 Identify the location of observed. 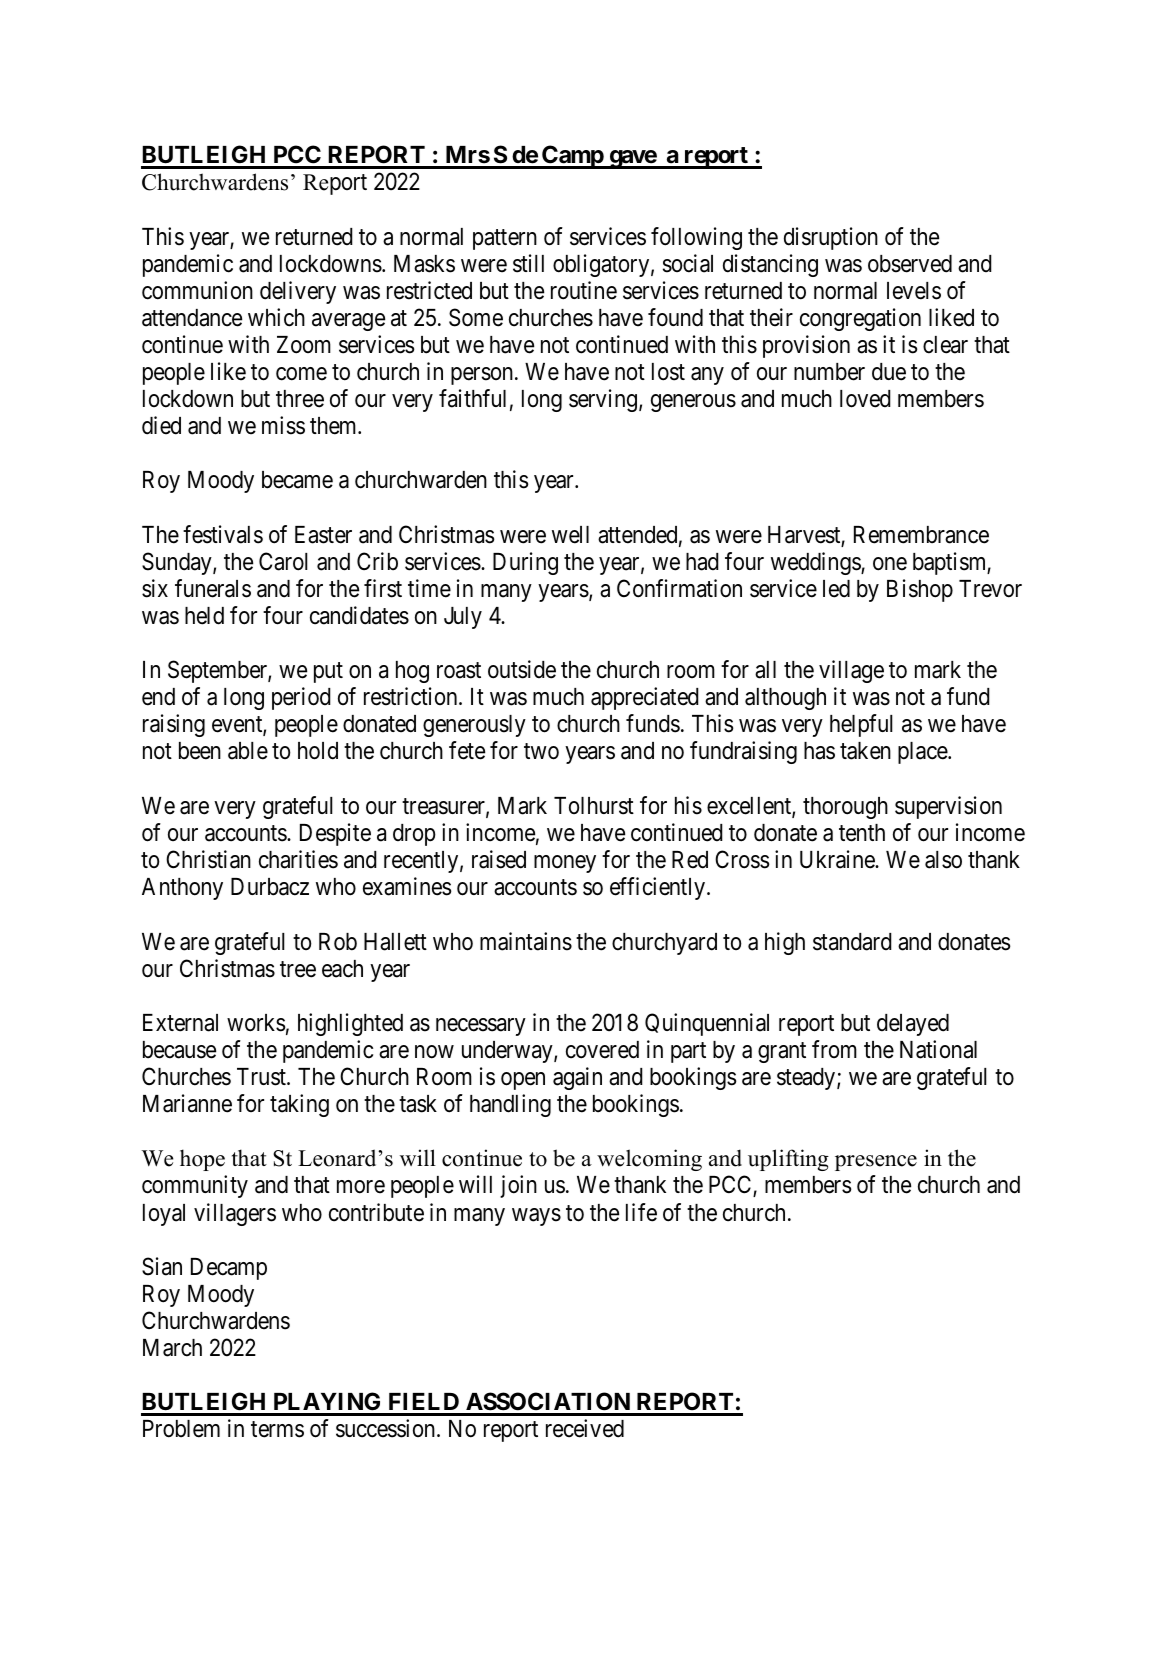
(910, 264).
